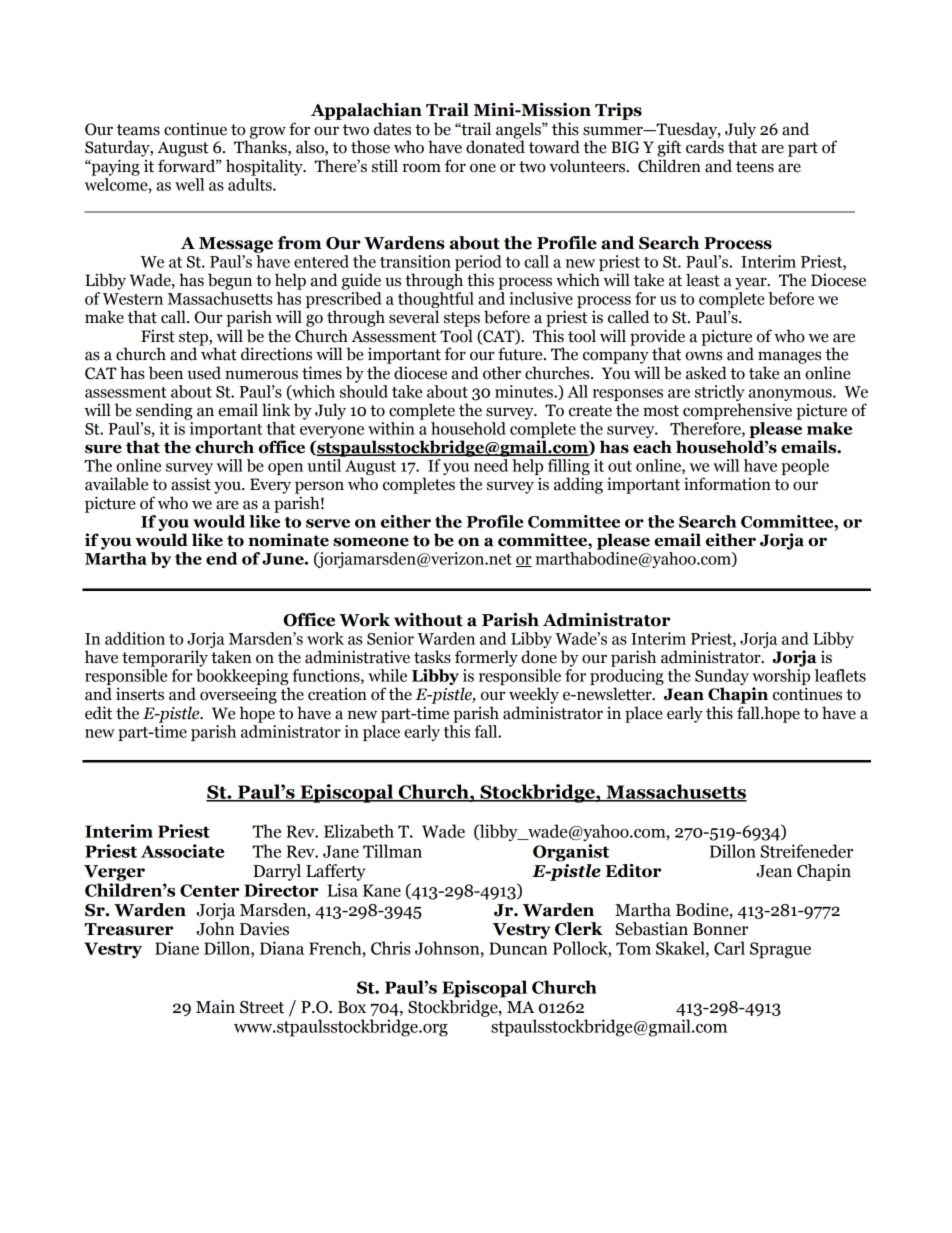  What do you see at coordinates (727, 484) in the page?
I see `information` at bounding box center [727, 484].
